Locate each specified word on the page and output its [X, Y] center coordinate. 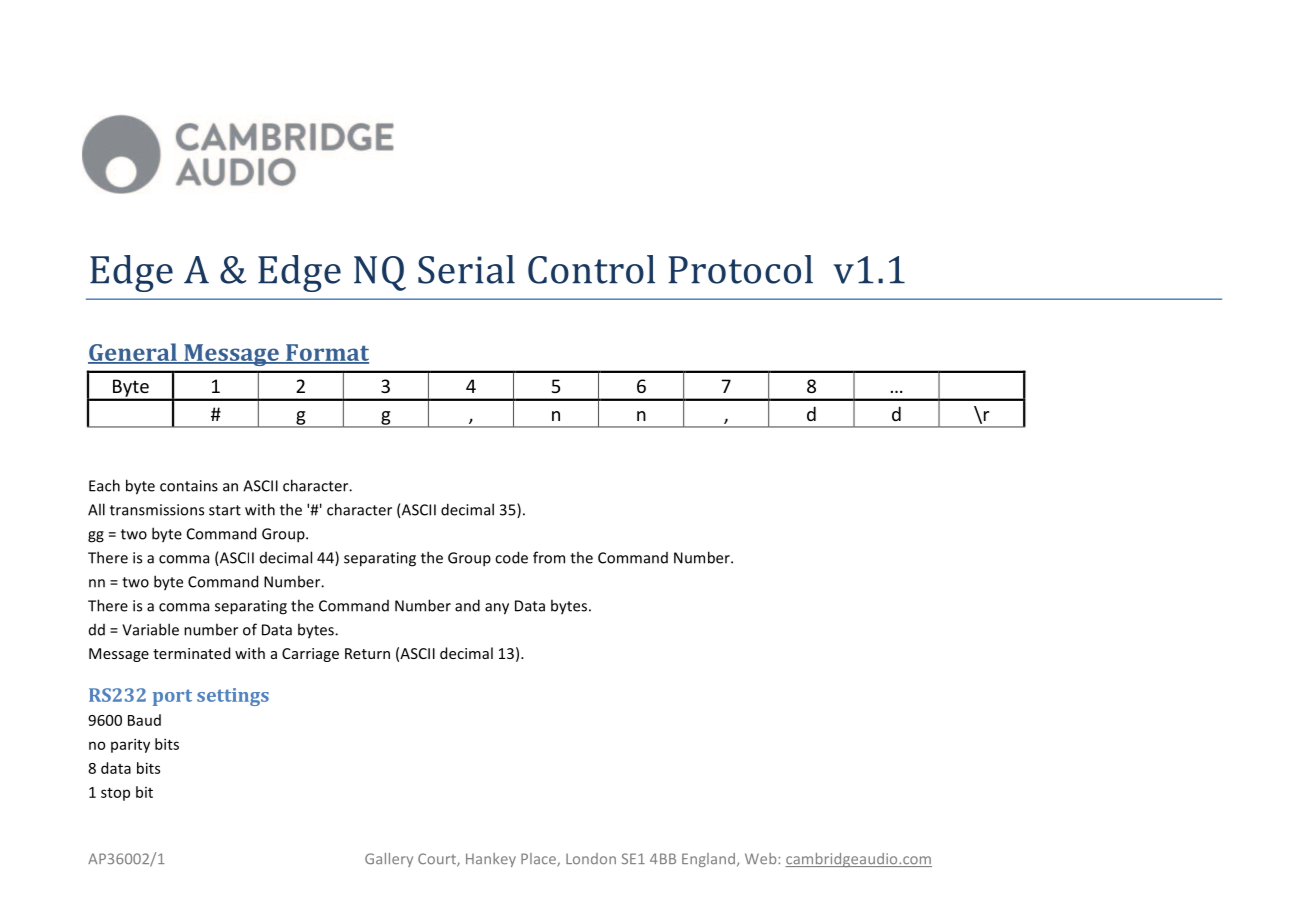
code [511, 557]
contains [189, 486]
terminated [191, 653]
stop [115, 794]
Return [367, 653]
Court [438, 860]
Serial [466, 269]
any [497, 609]
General [133, 353]
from [549, 557]
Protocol [740, 269]
